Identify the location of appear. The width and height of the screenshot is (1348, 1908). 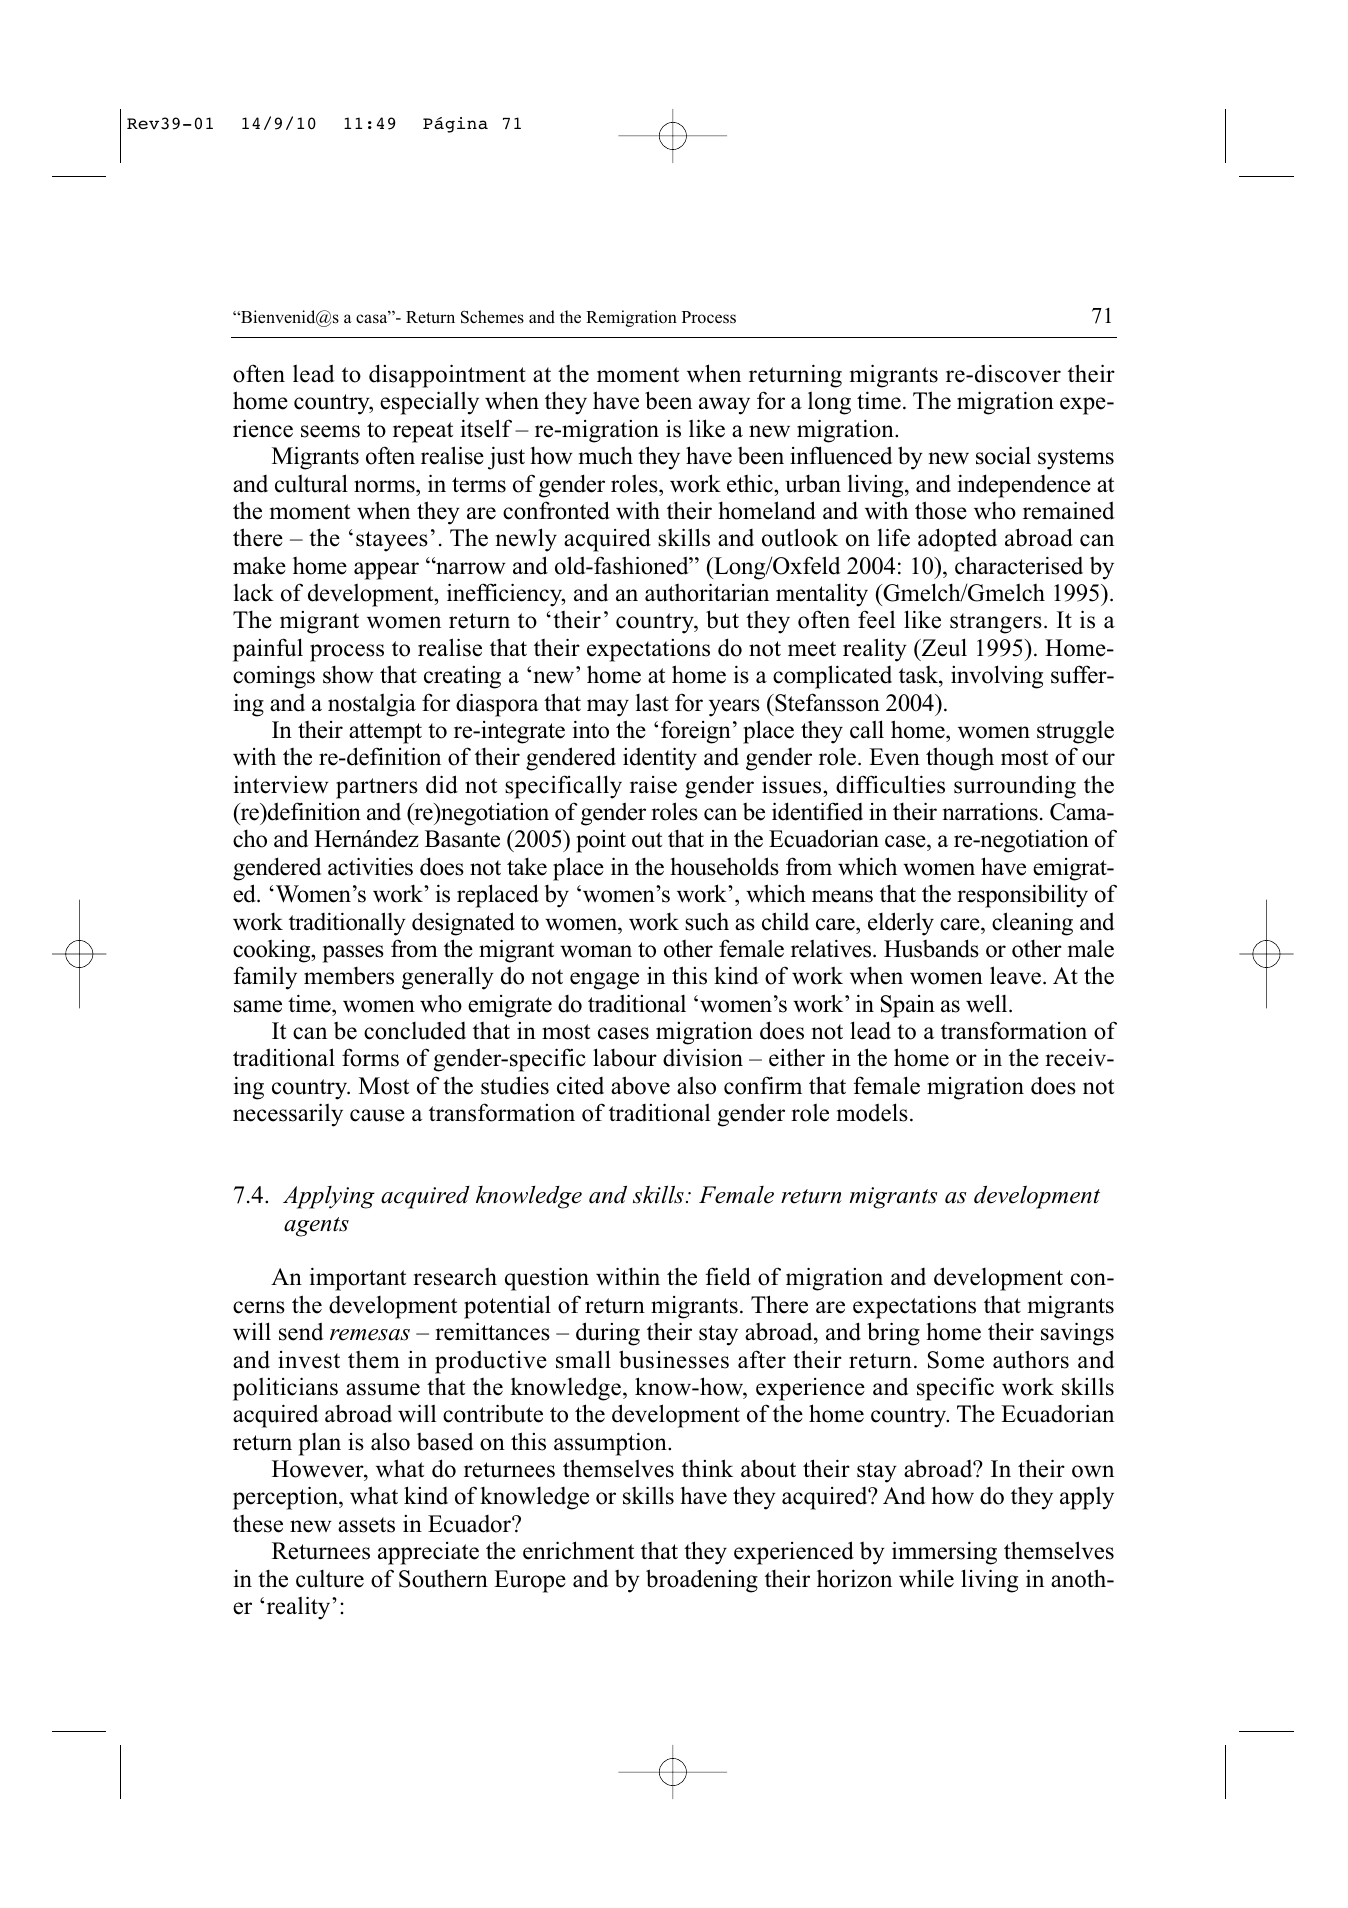
(386, 571).
